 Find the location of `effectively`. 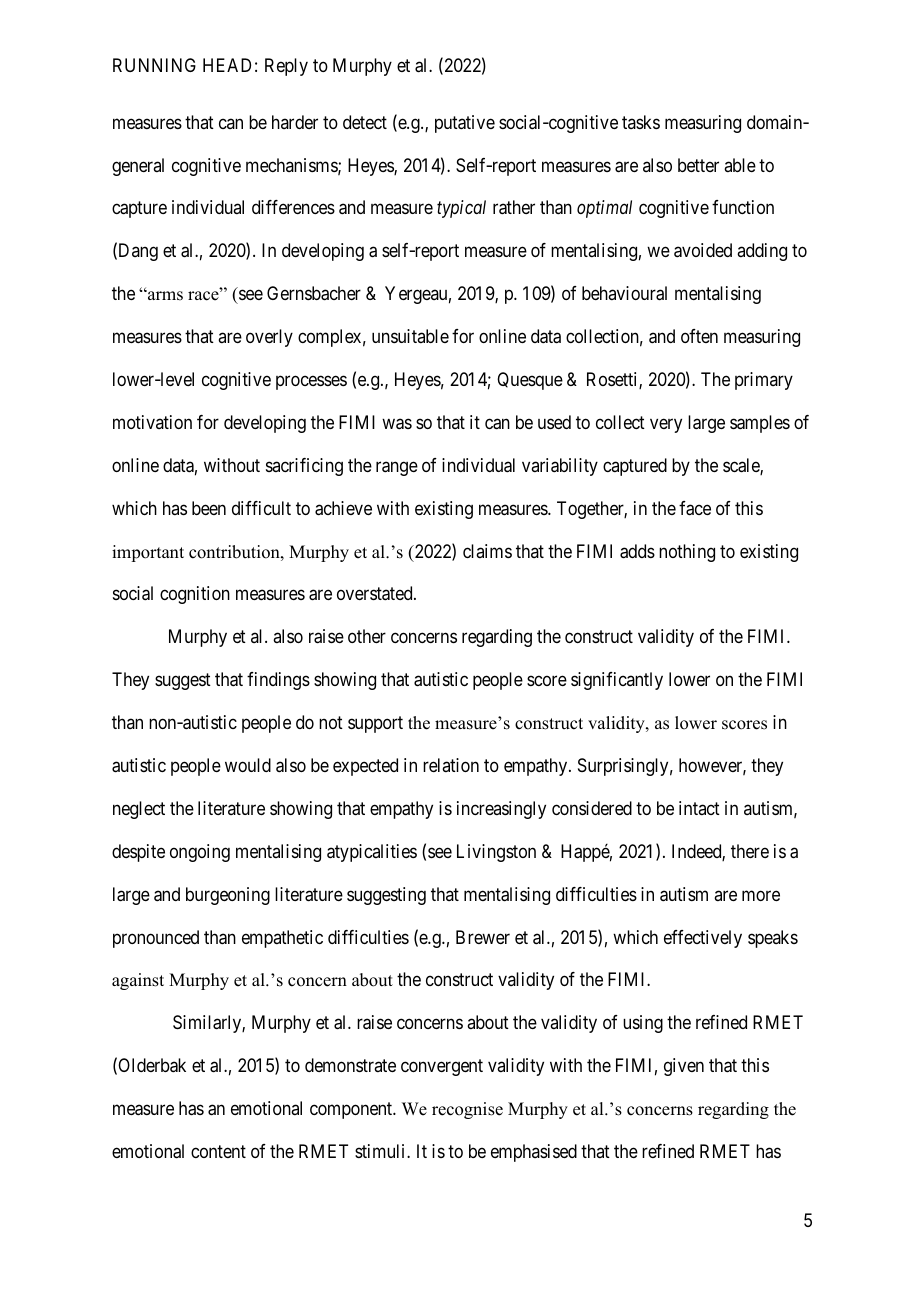

effectively is located at coordinates (703, 939).
